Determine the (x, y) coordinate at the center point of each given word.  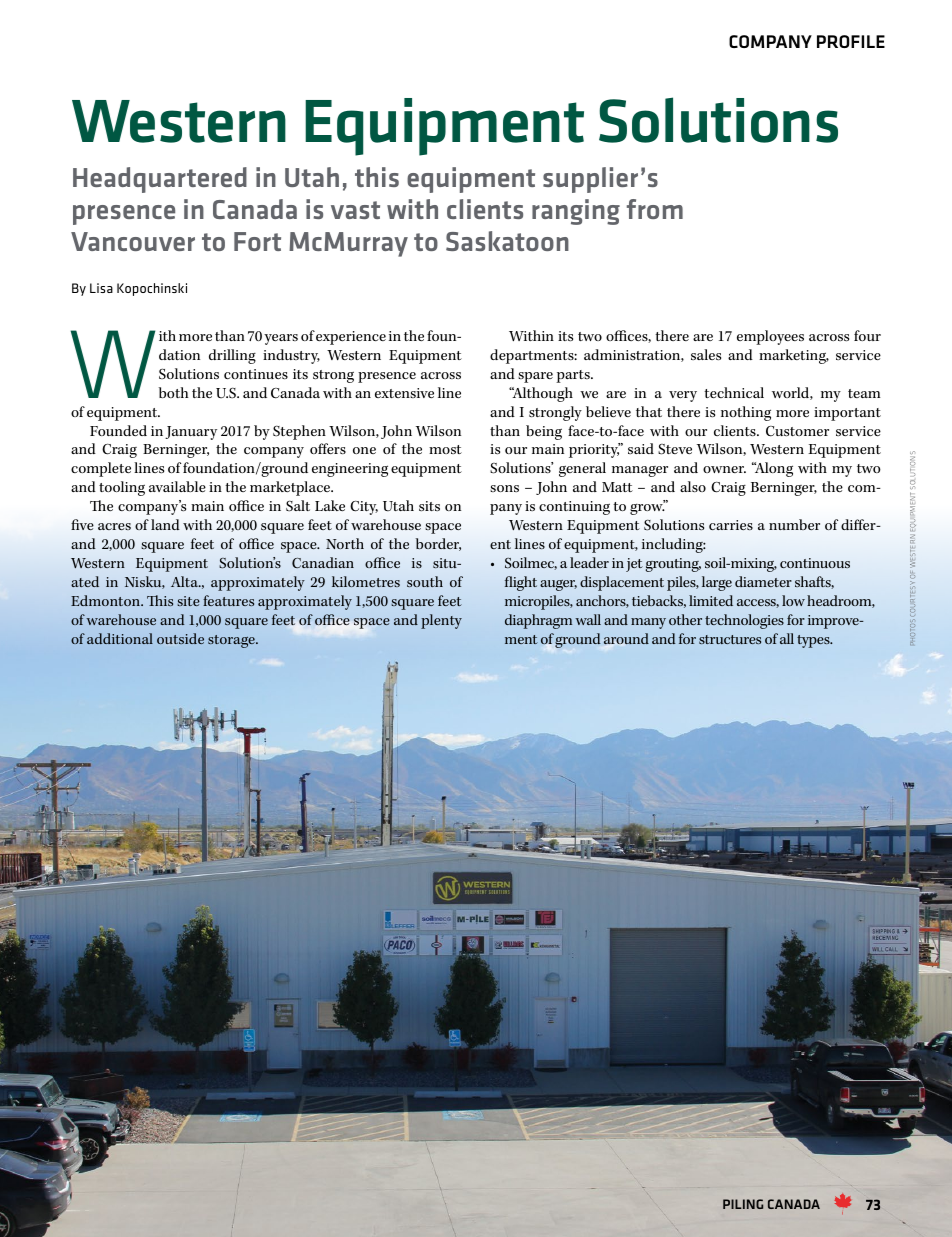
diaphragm (538, 621)
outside (180, 638)
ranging (576, 212)
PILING (743, 1204)
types (814, 641)
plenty (441, 621)
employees (770, 337)
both (174, 392)
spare (535, 377)
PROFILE (851, 41)
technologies (744, 621)
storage (232, 641)
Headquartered (160, 180)
